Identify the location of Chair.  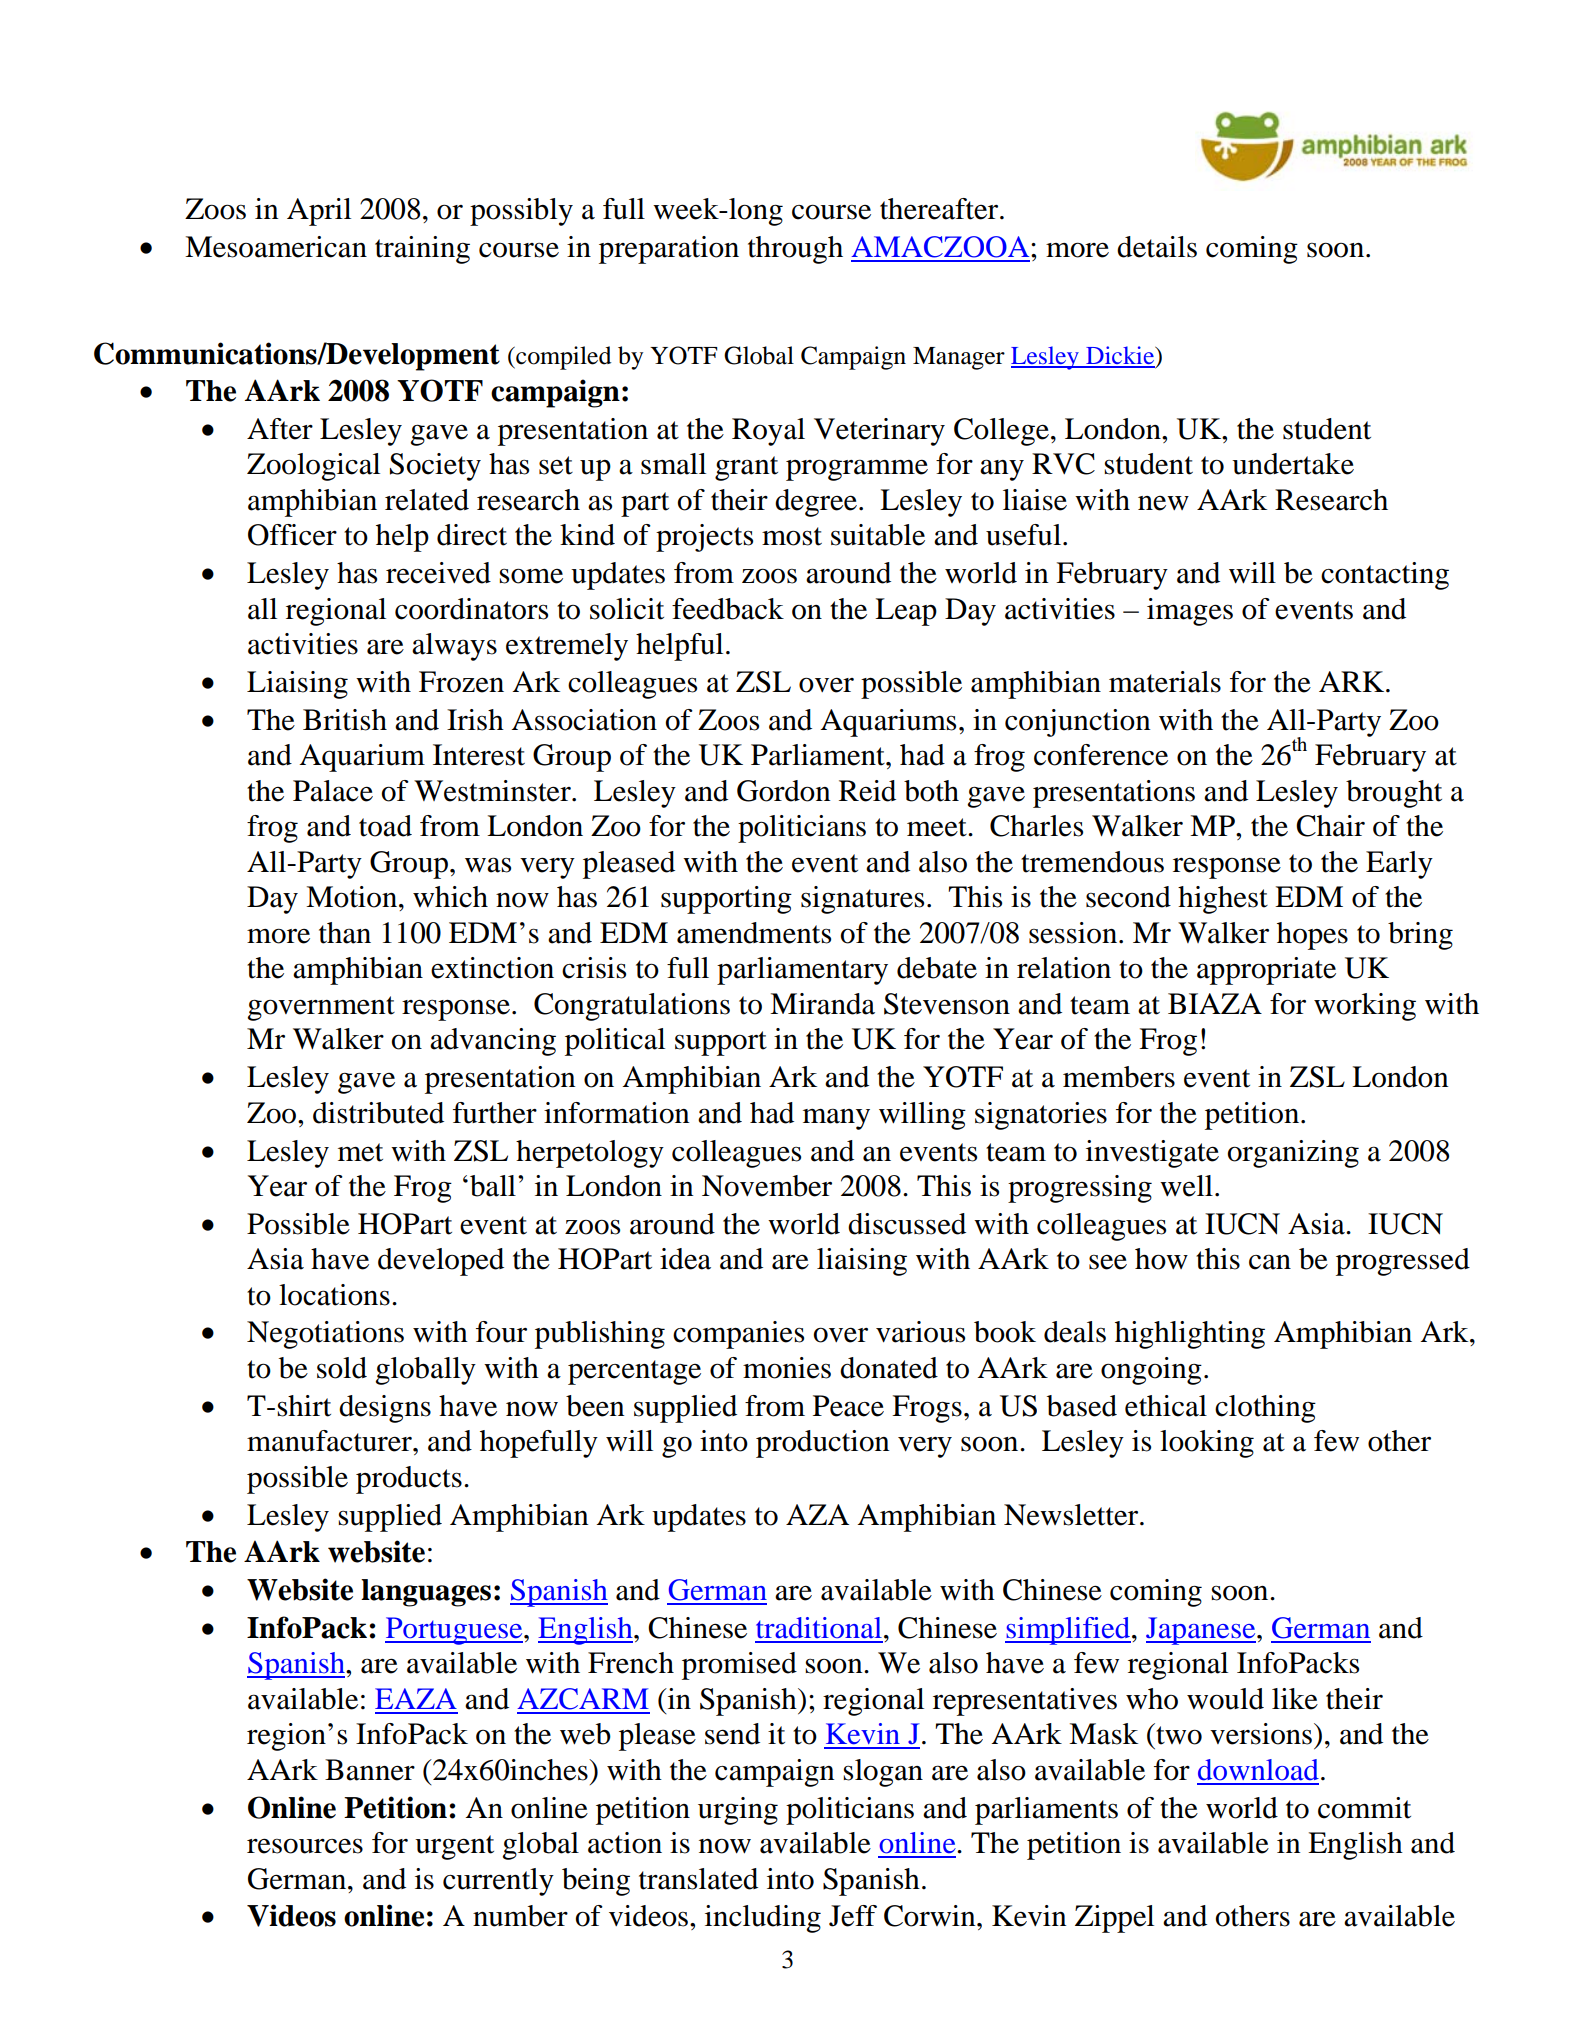
(1330, 826).
